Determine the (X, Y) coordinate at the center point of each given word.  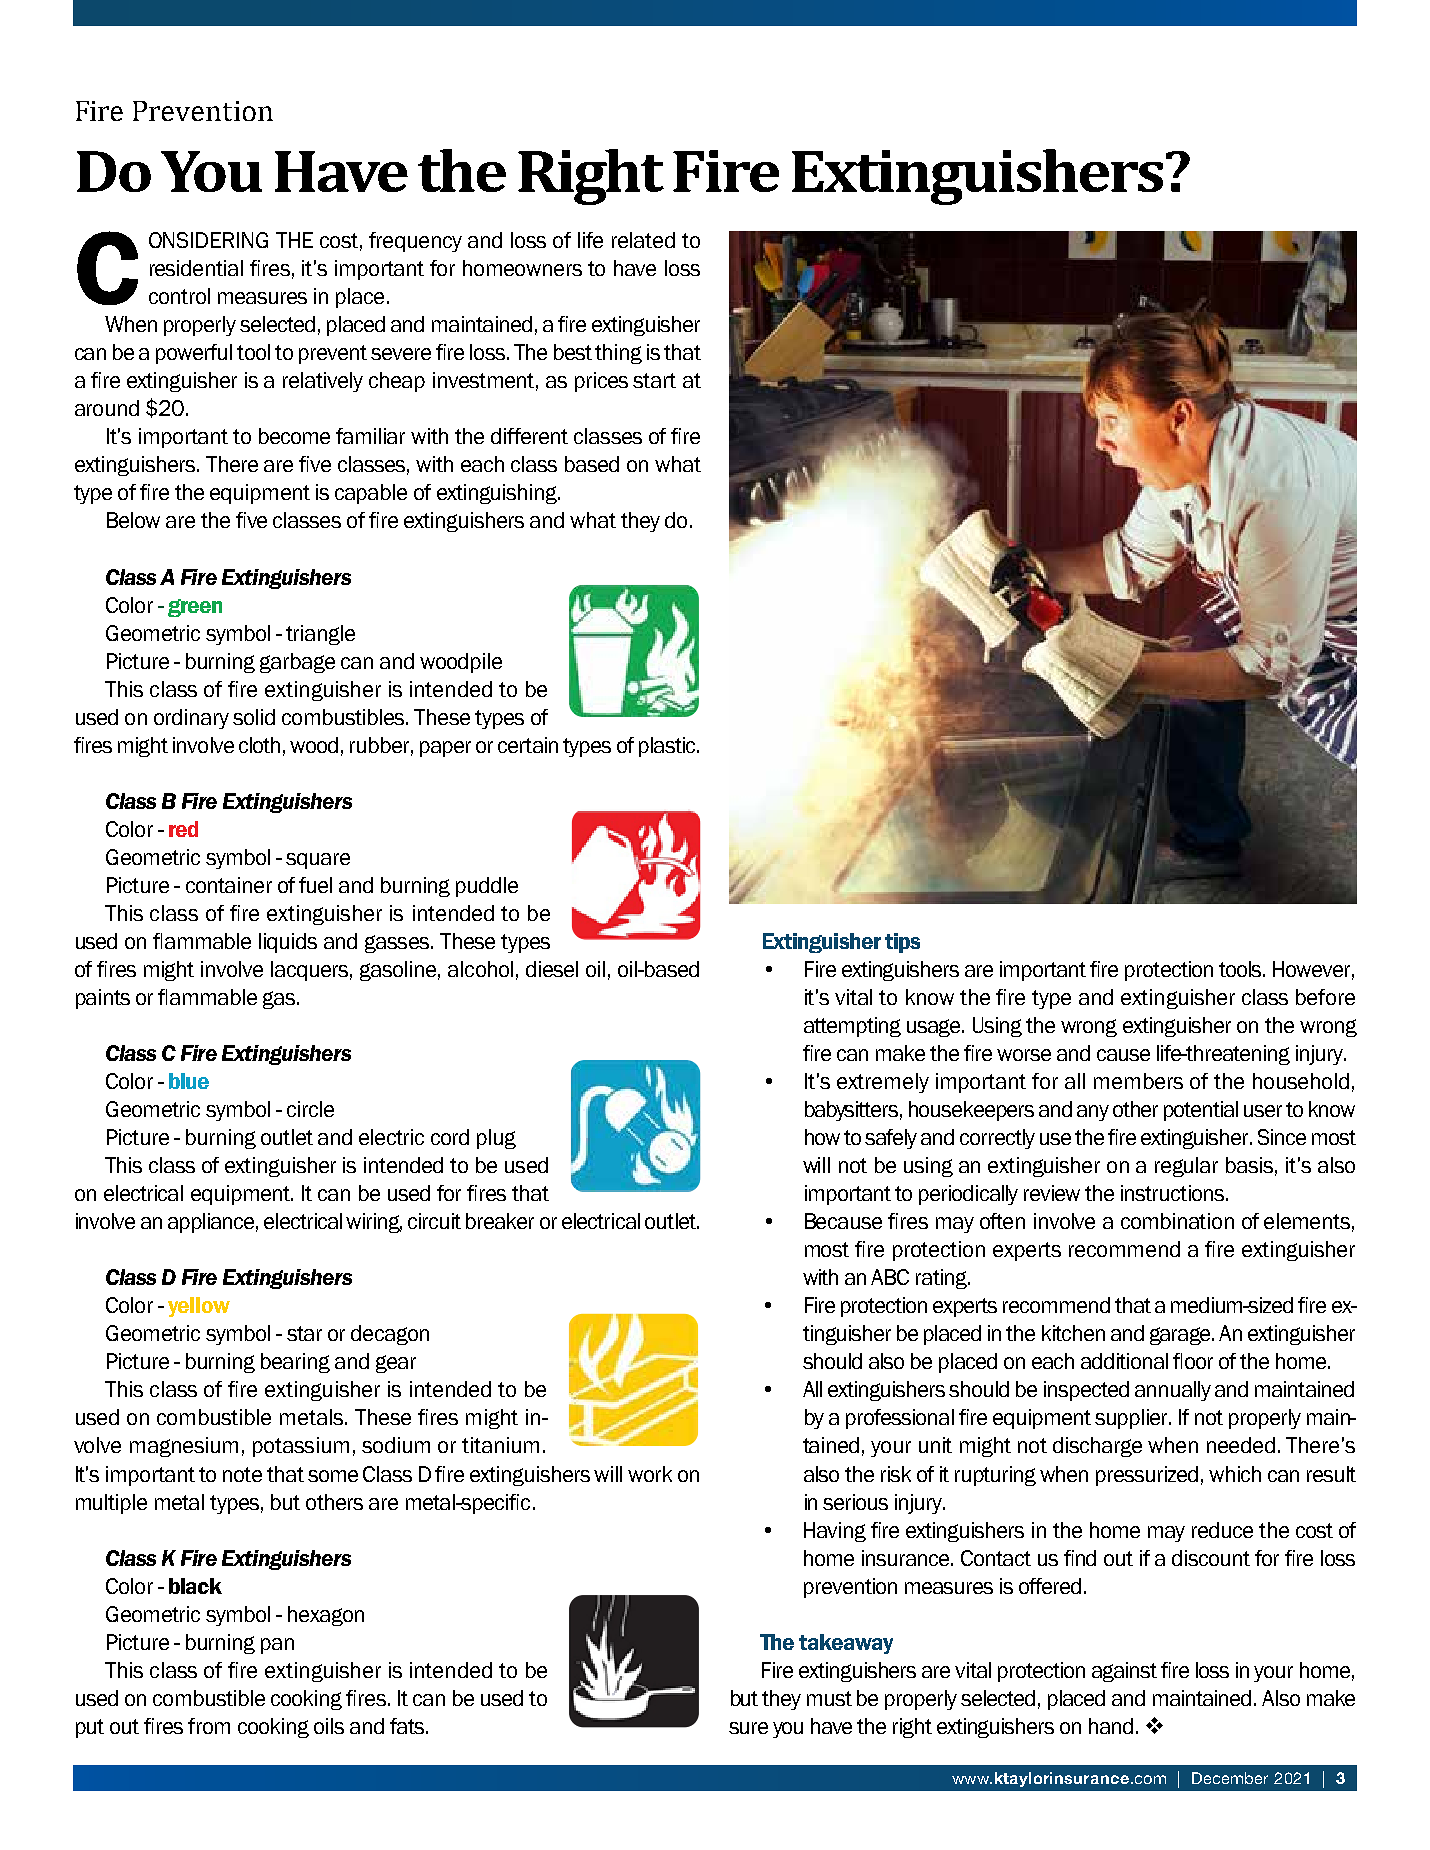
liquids (288, 943)
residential (196, 268)
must (829, 1698)
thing (618, 354)
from (209, 1726)
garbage (297, 663)
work (650, 1474)
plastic (668, 747)
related (643, 240)
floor (1193, 1361)
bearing (295, 1363)
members (1138, 1081)
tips (902, 943)
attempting (852, 1027)
